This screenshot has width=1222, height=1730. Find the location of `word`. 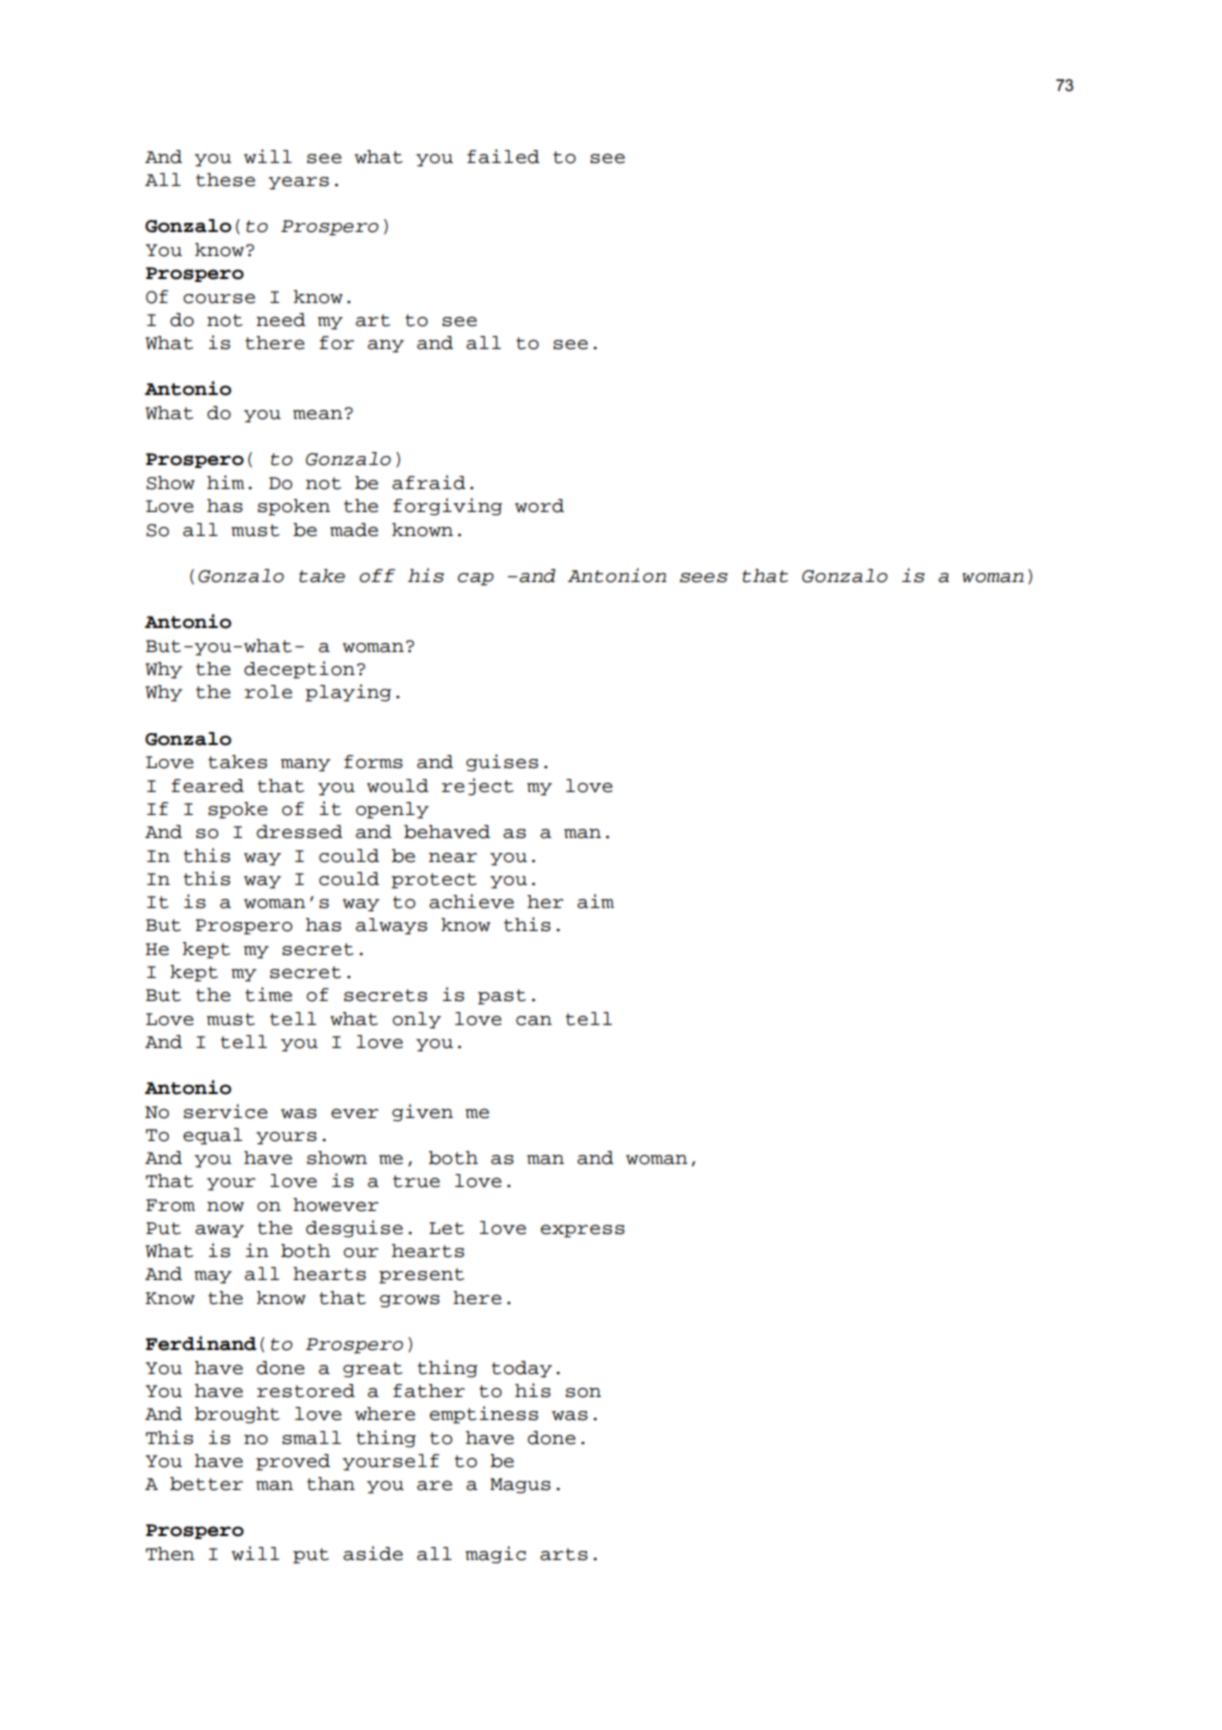

word is located at coordinates (539, 506).
